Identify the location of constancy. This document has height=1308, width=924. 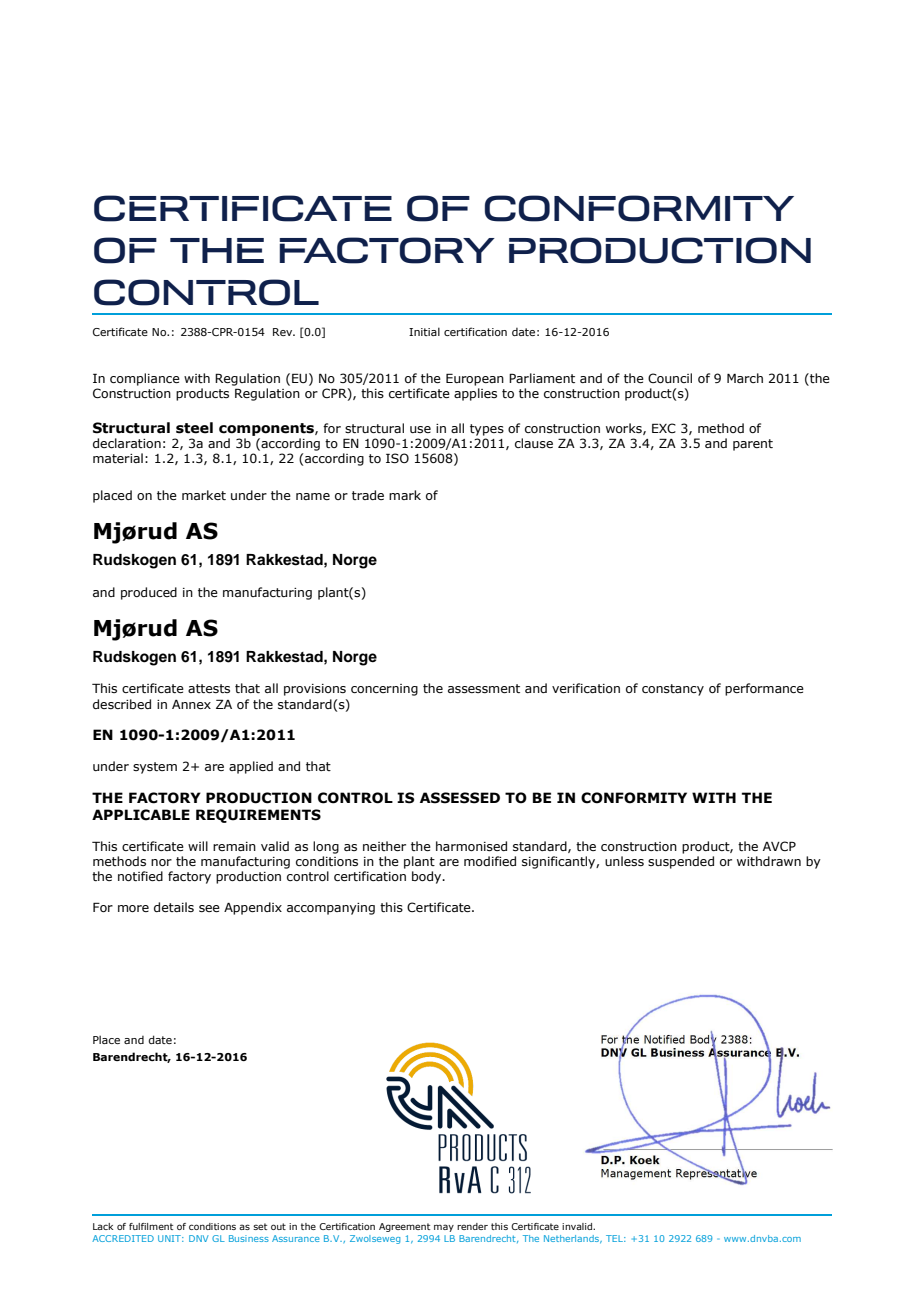
(673, 690).
